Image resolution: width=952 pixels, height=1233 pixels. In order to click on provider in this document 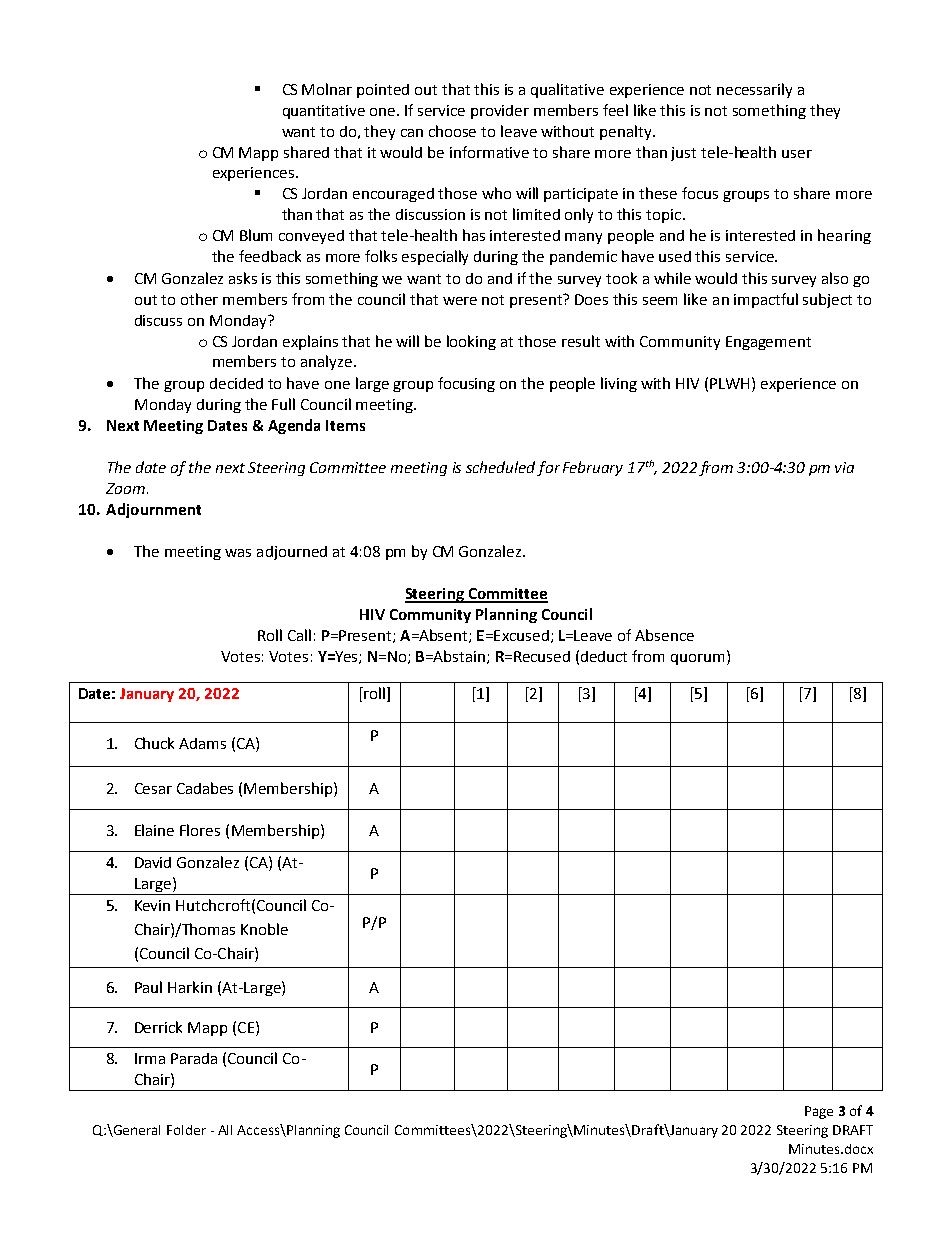, I will do `click(500, 112)`.
